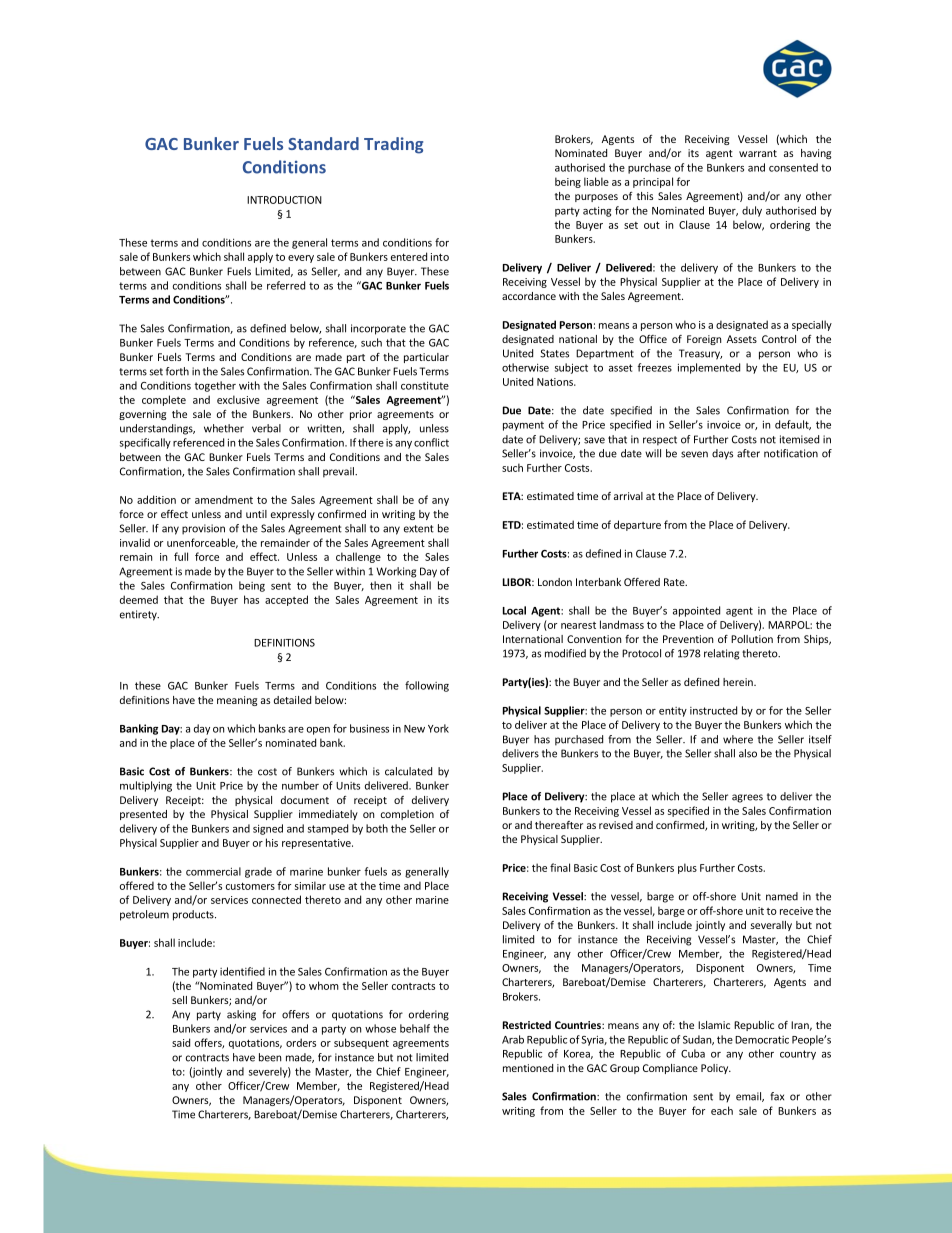  What do you see at coordinates (237, 701) in the screenshot?
I see `meaning` at bounding box center [237, 701].
